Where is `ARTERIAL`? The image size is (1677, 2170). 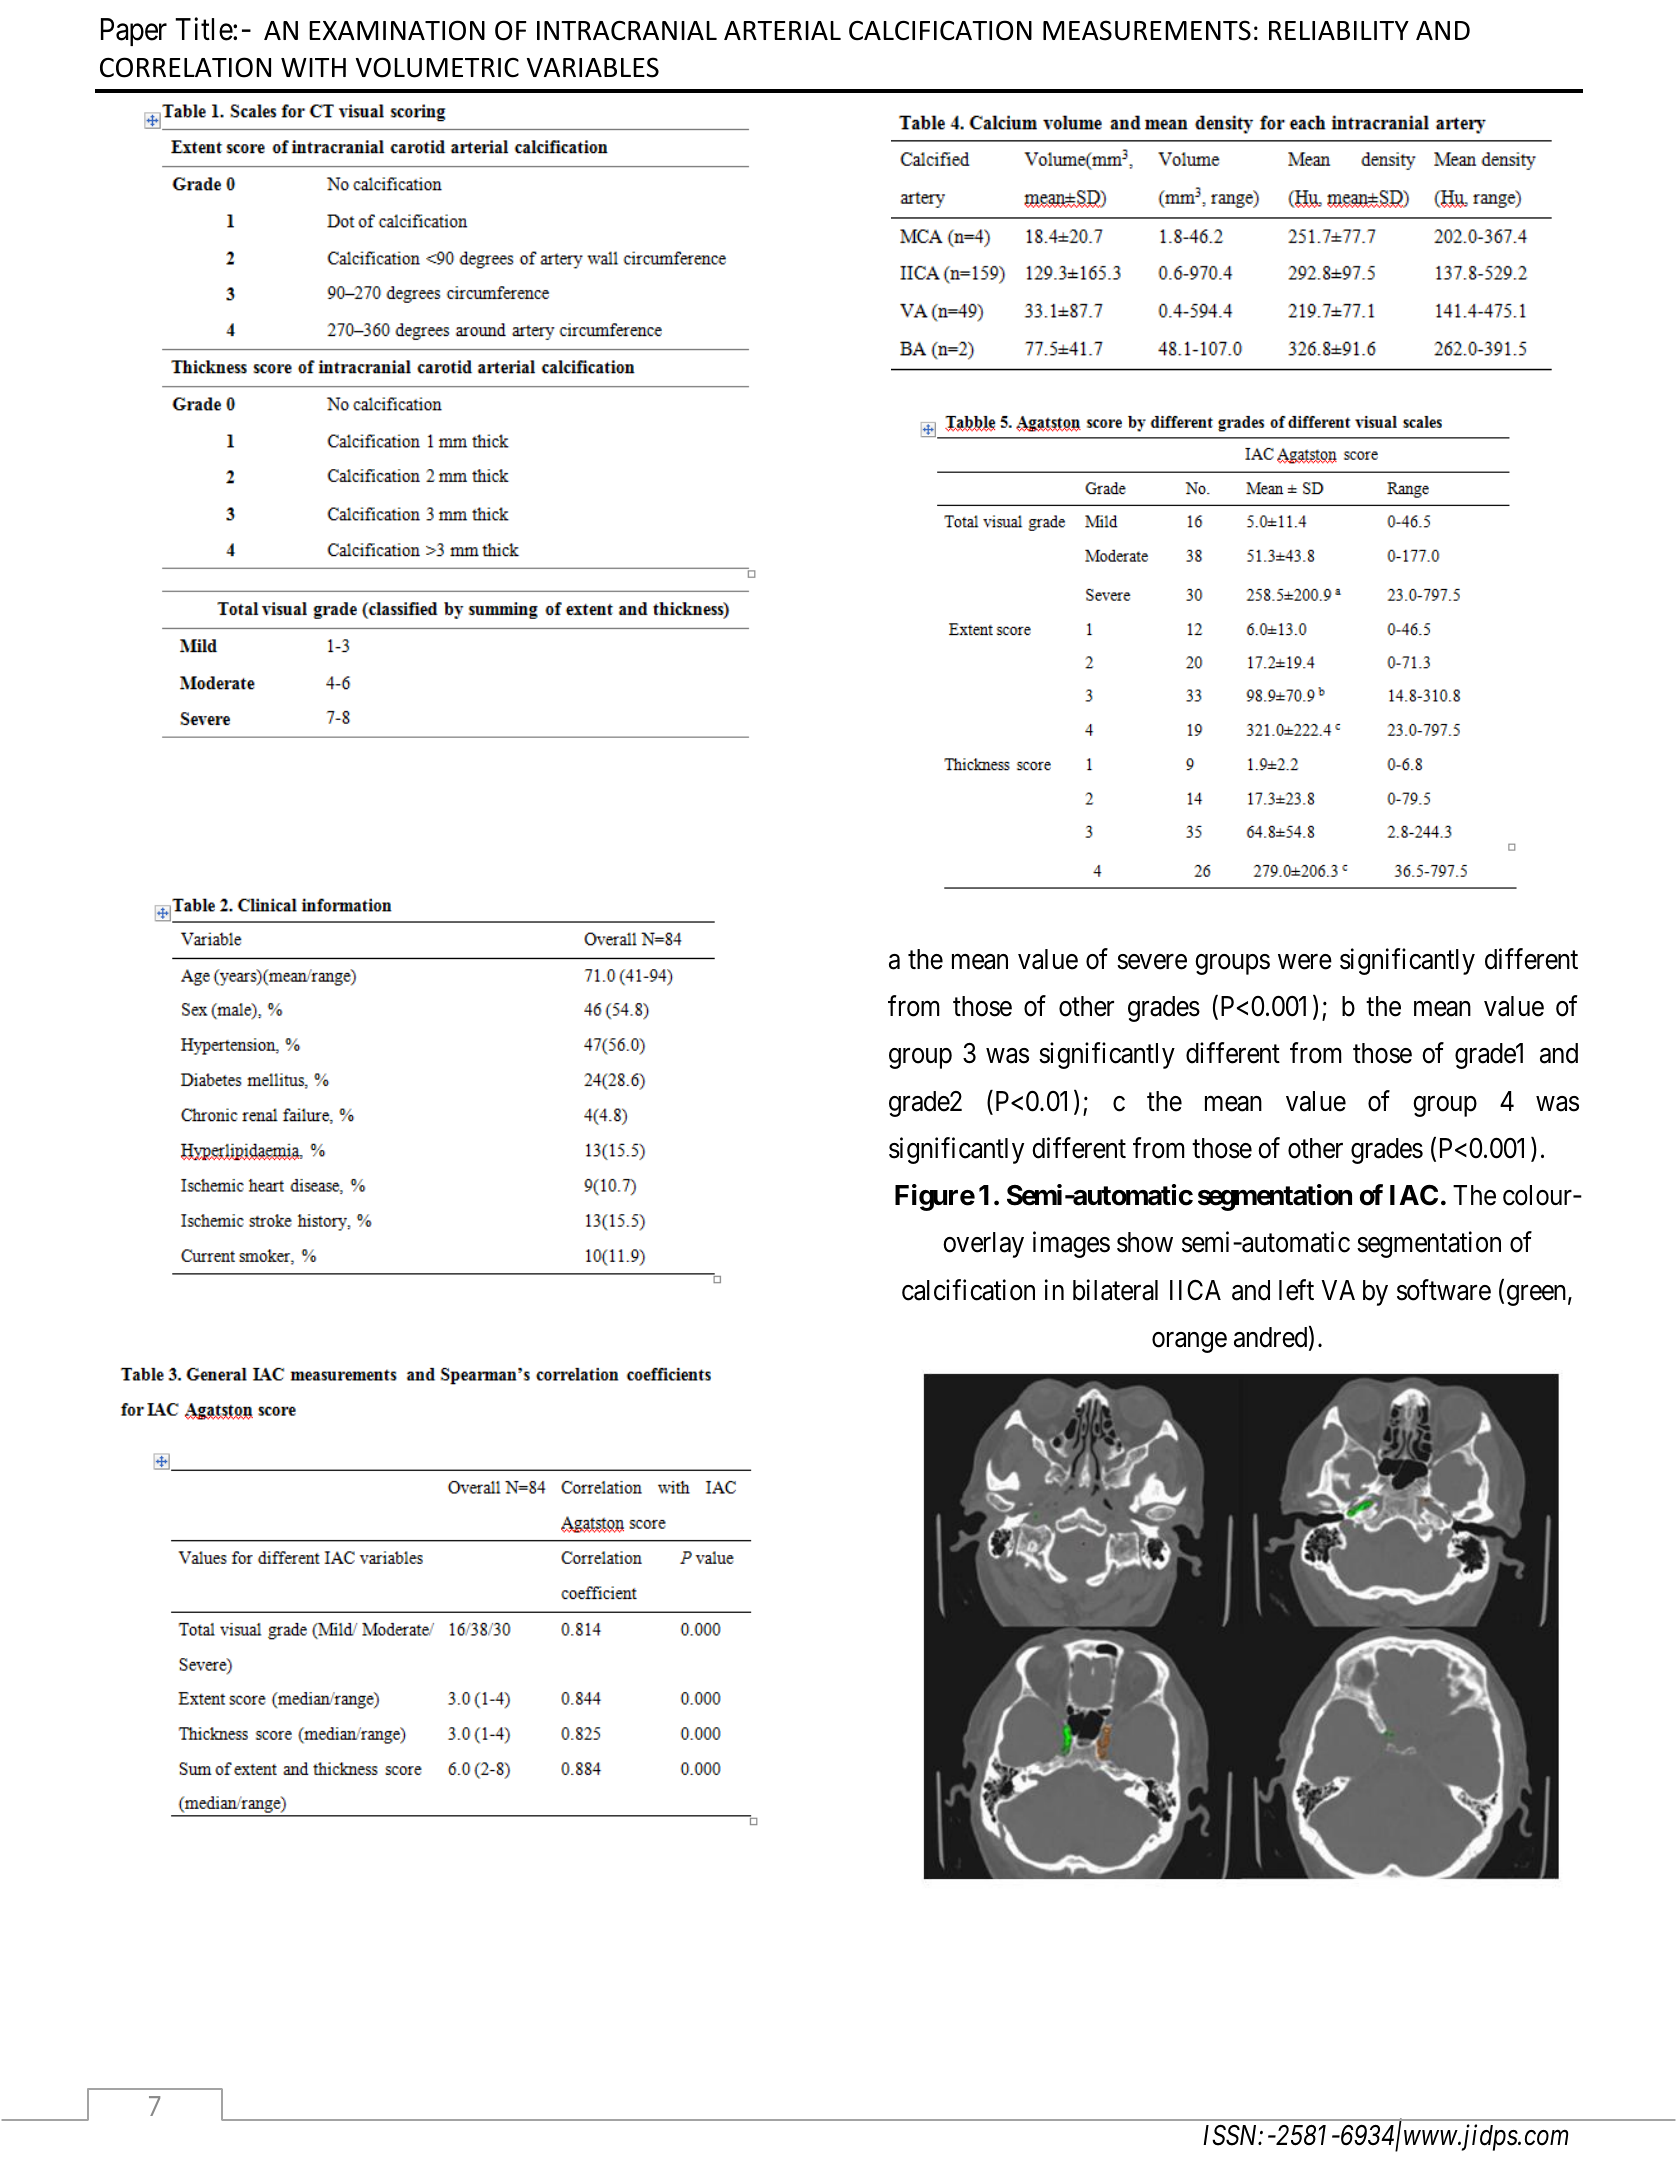
ARTERIAL is located at coordinates (782, 30).
